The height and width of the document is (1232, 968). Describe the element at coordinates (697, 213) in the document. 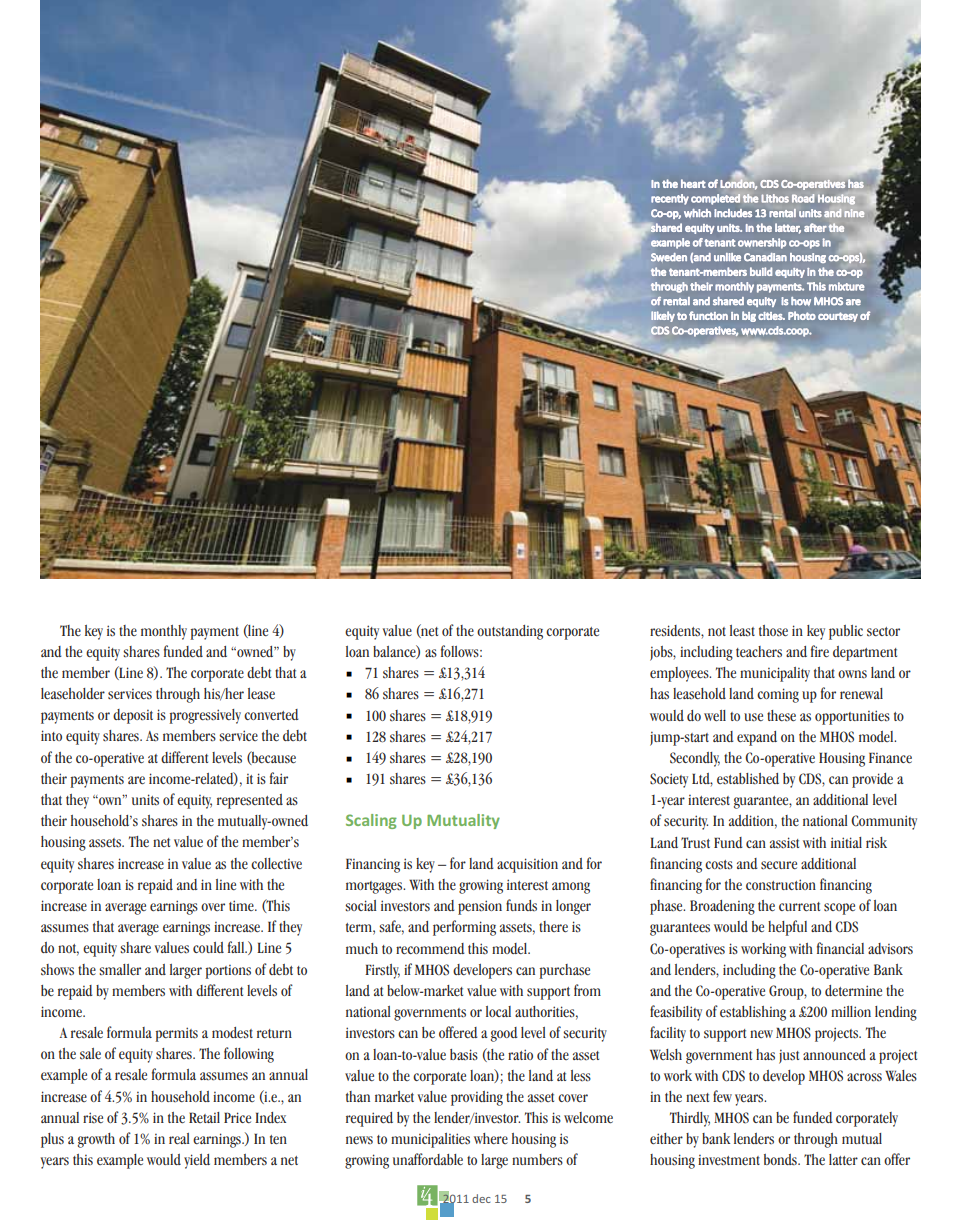

I see `which` at that location.
